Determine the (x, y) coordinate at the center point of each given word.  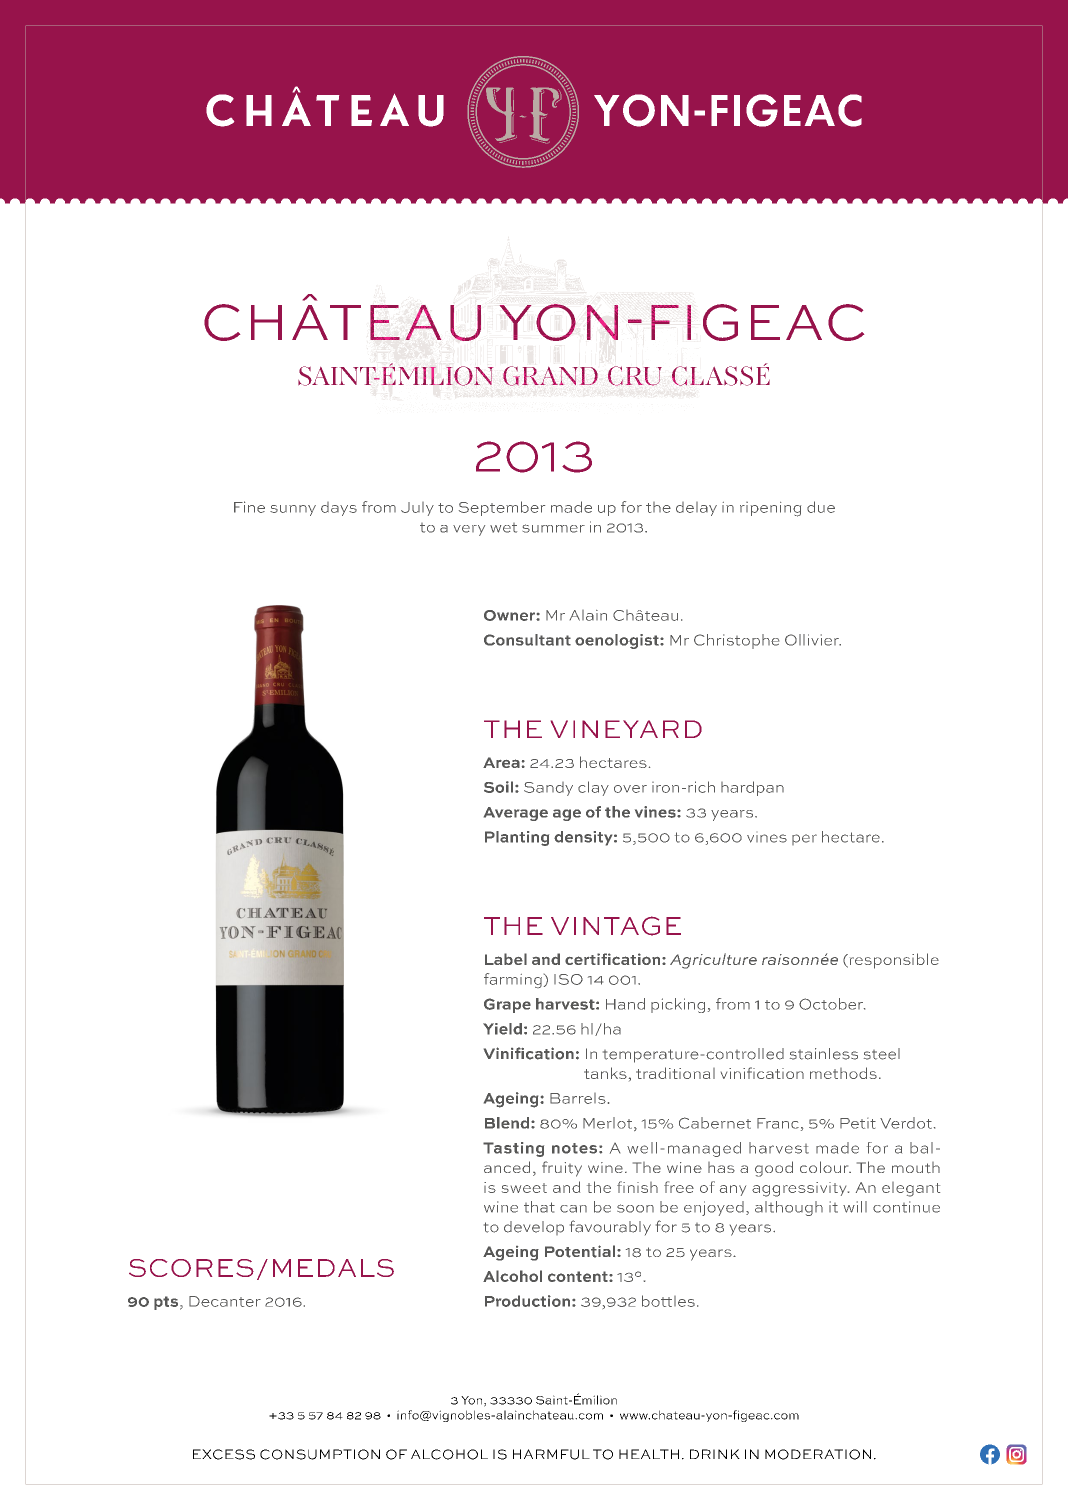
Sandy (548, 789)
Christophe (736, 641)
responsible (893, 961)
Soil (498, 787)
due (821, 507)
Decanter (225, 1301)
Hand (625, 1004)
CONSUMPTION (320, 1454)
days (339, 509)
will (855, 1207)
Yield (502, 1029)
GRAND (550, 376)
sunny (293, 510)
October (832, 1004)
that (539, 1207)
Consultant (527, 640)
